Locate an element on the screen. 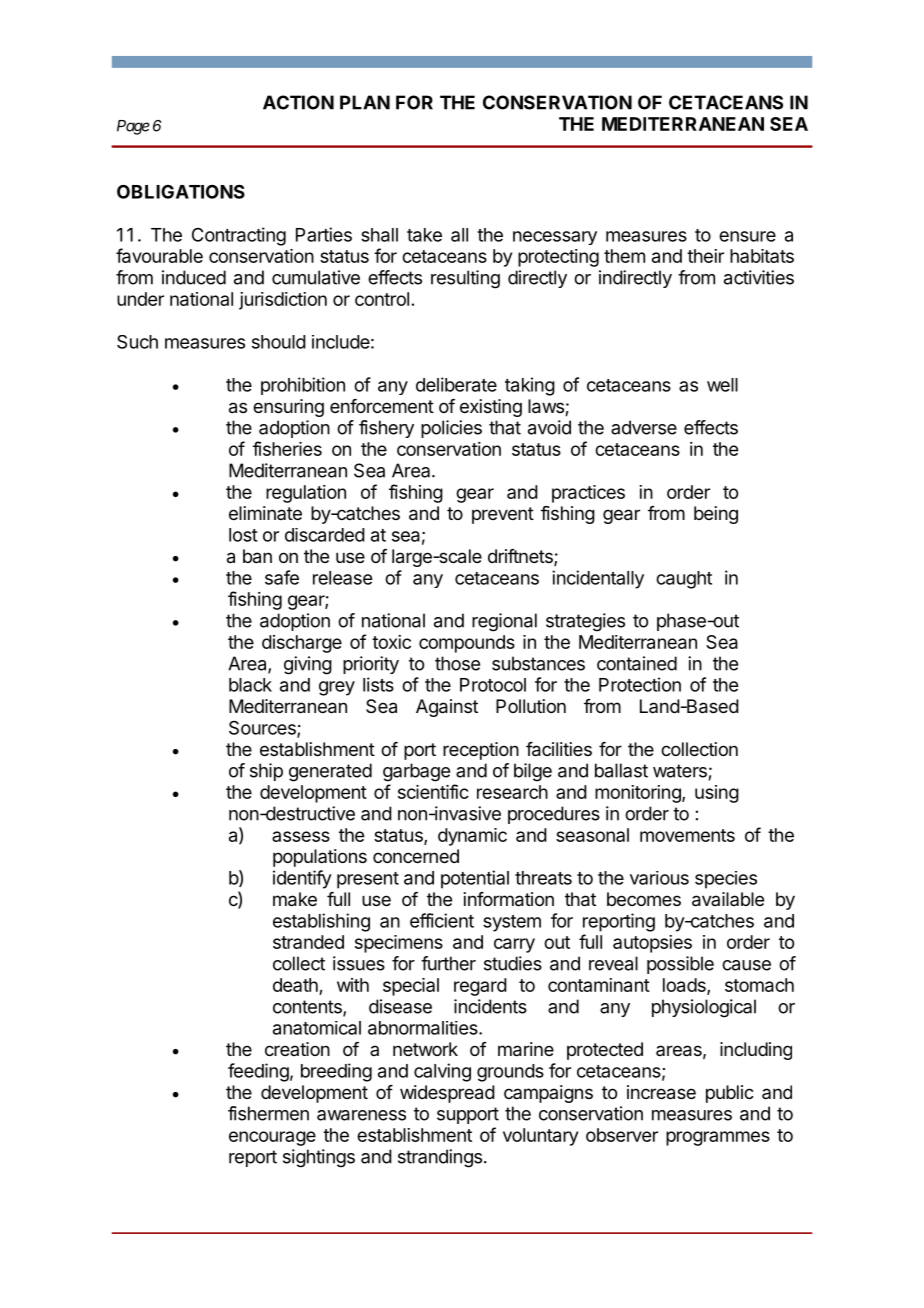  PLAN is located at coordinates (365, 102).
